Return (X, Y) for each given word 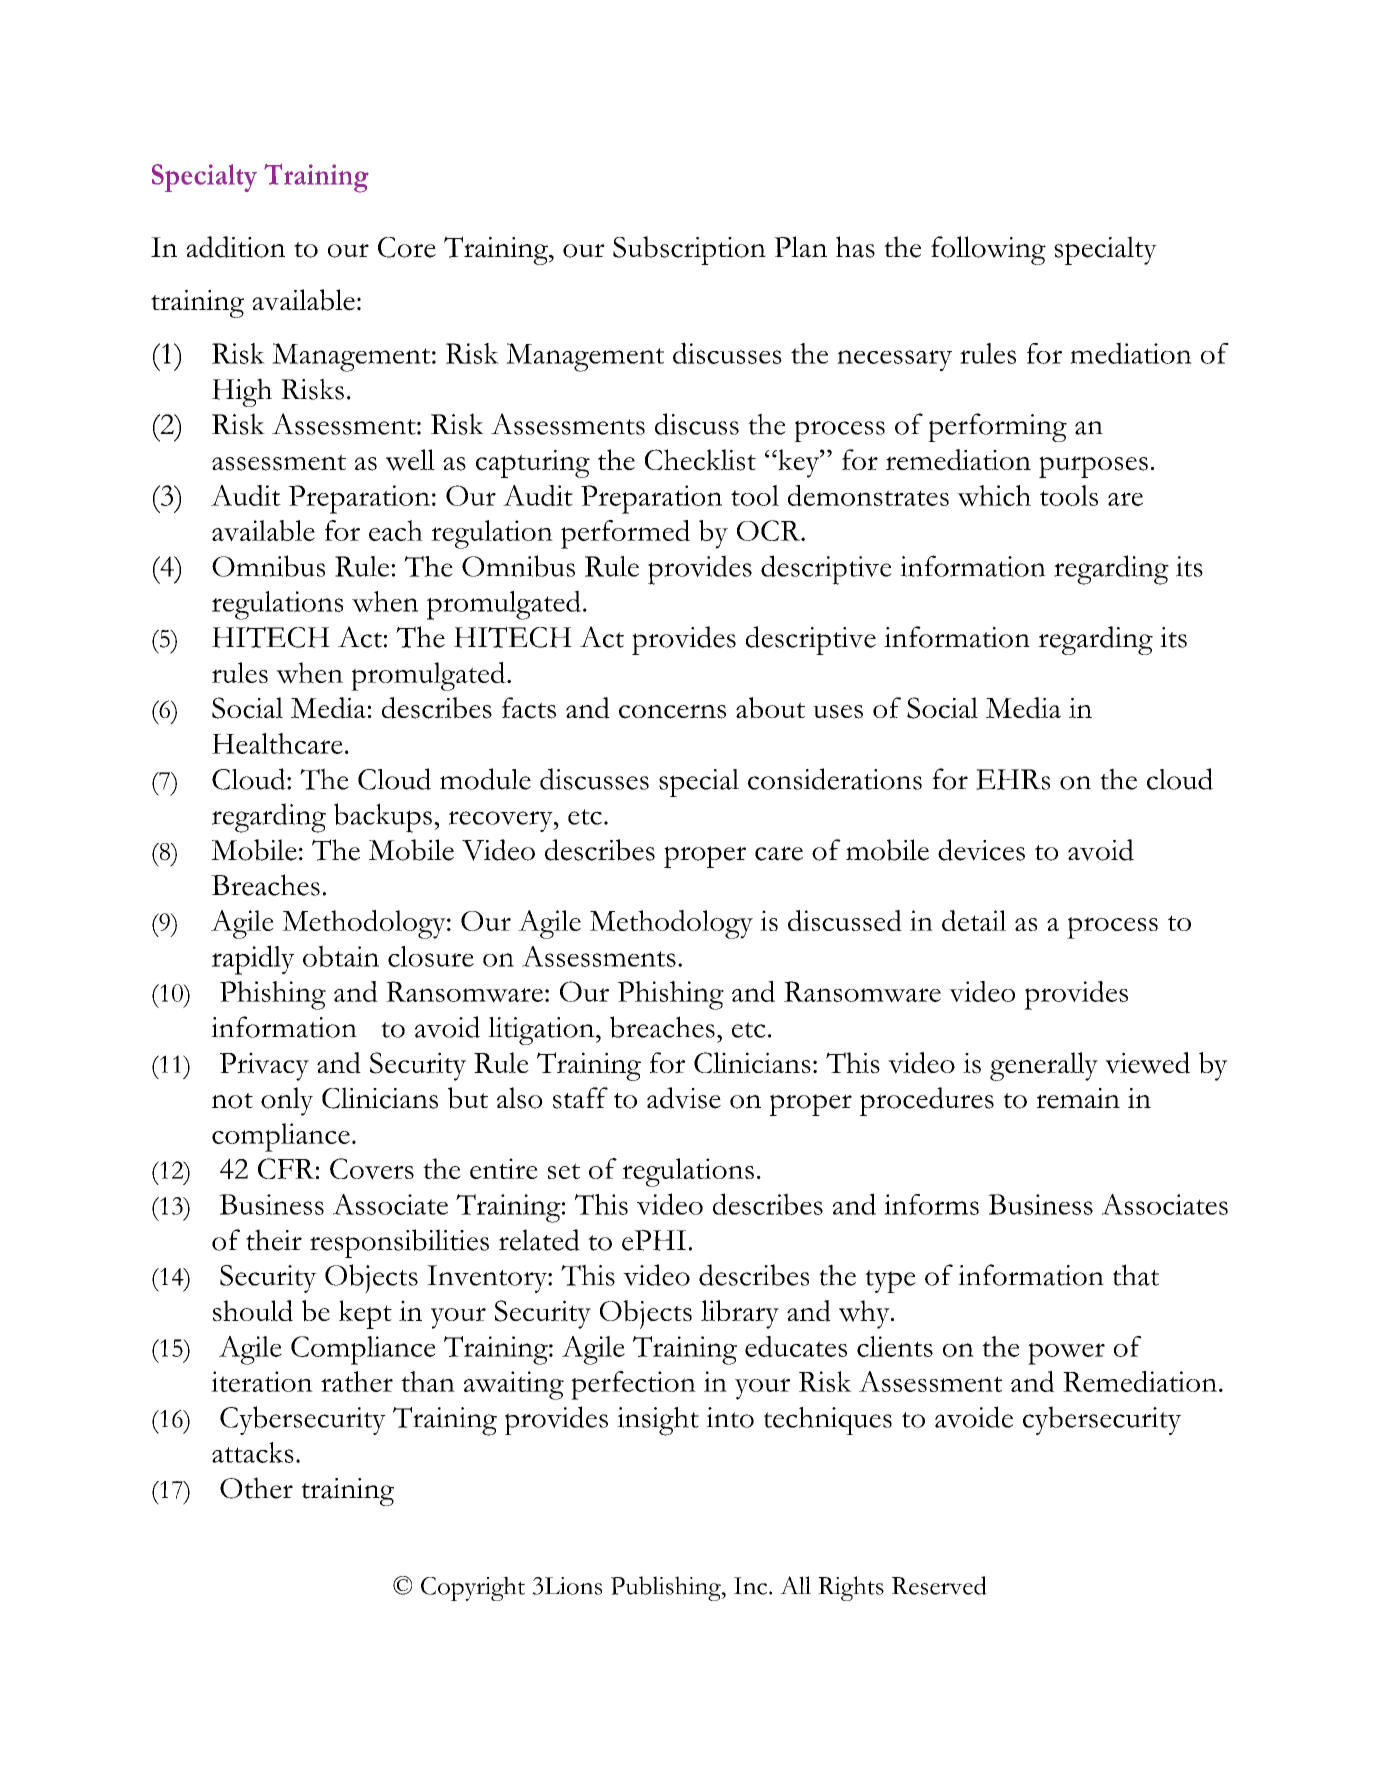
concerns (672, 711)
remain (1078, 1098)
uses (838, 712)
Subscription (689, 250)
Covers (372, 1169)
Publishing (667, 1588)
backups (383, 818)
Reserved (939, 1585)
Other (256, 1488)
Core (407, 247)
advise (684, 1098)
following (988, 250)
